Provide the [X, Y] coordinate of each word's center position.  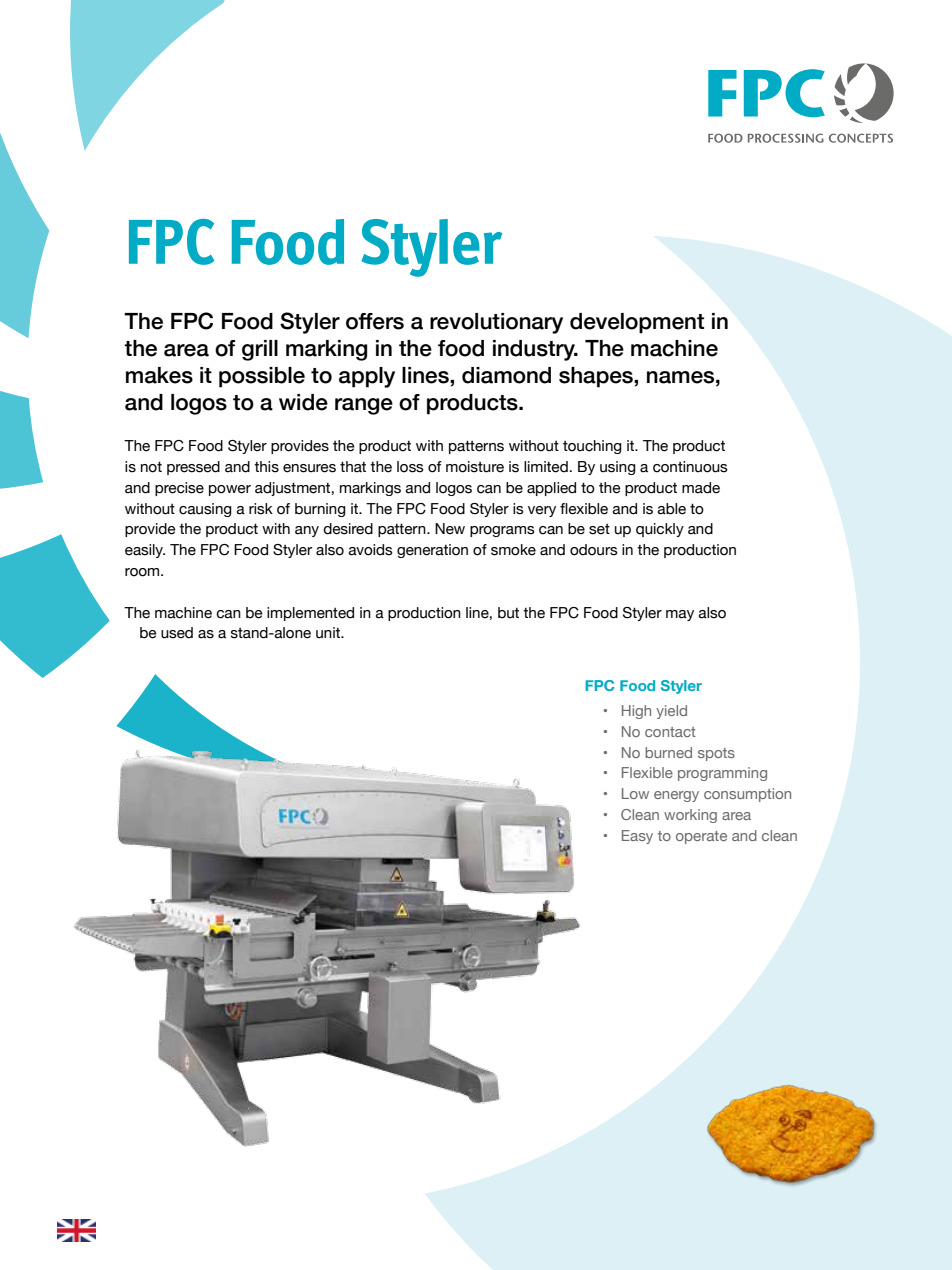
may [680, 615]
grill [260, 350]
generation [432, 551]
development [637, 323]
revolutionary [496, 323]
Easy [637, 837]
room [143, 572]
